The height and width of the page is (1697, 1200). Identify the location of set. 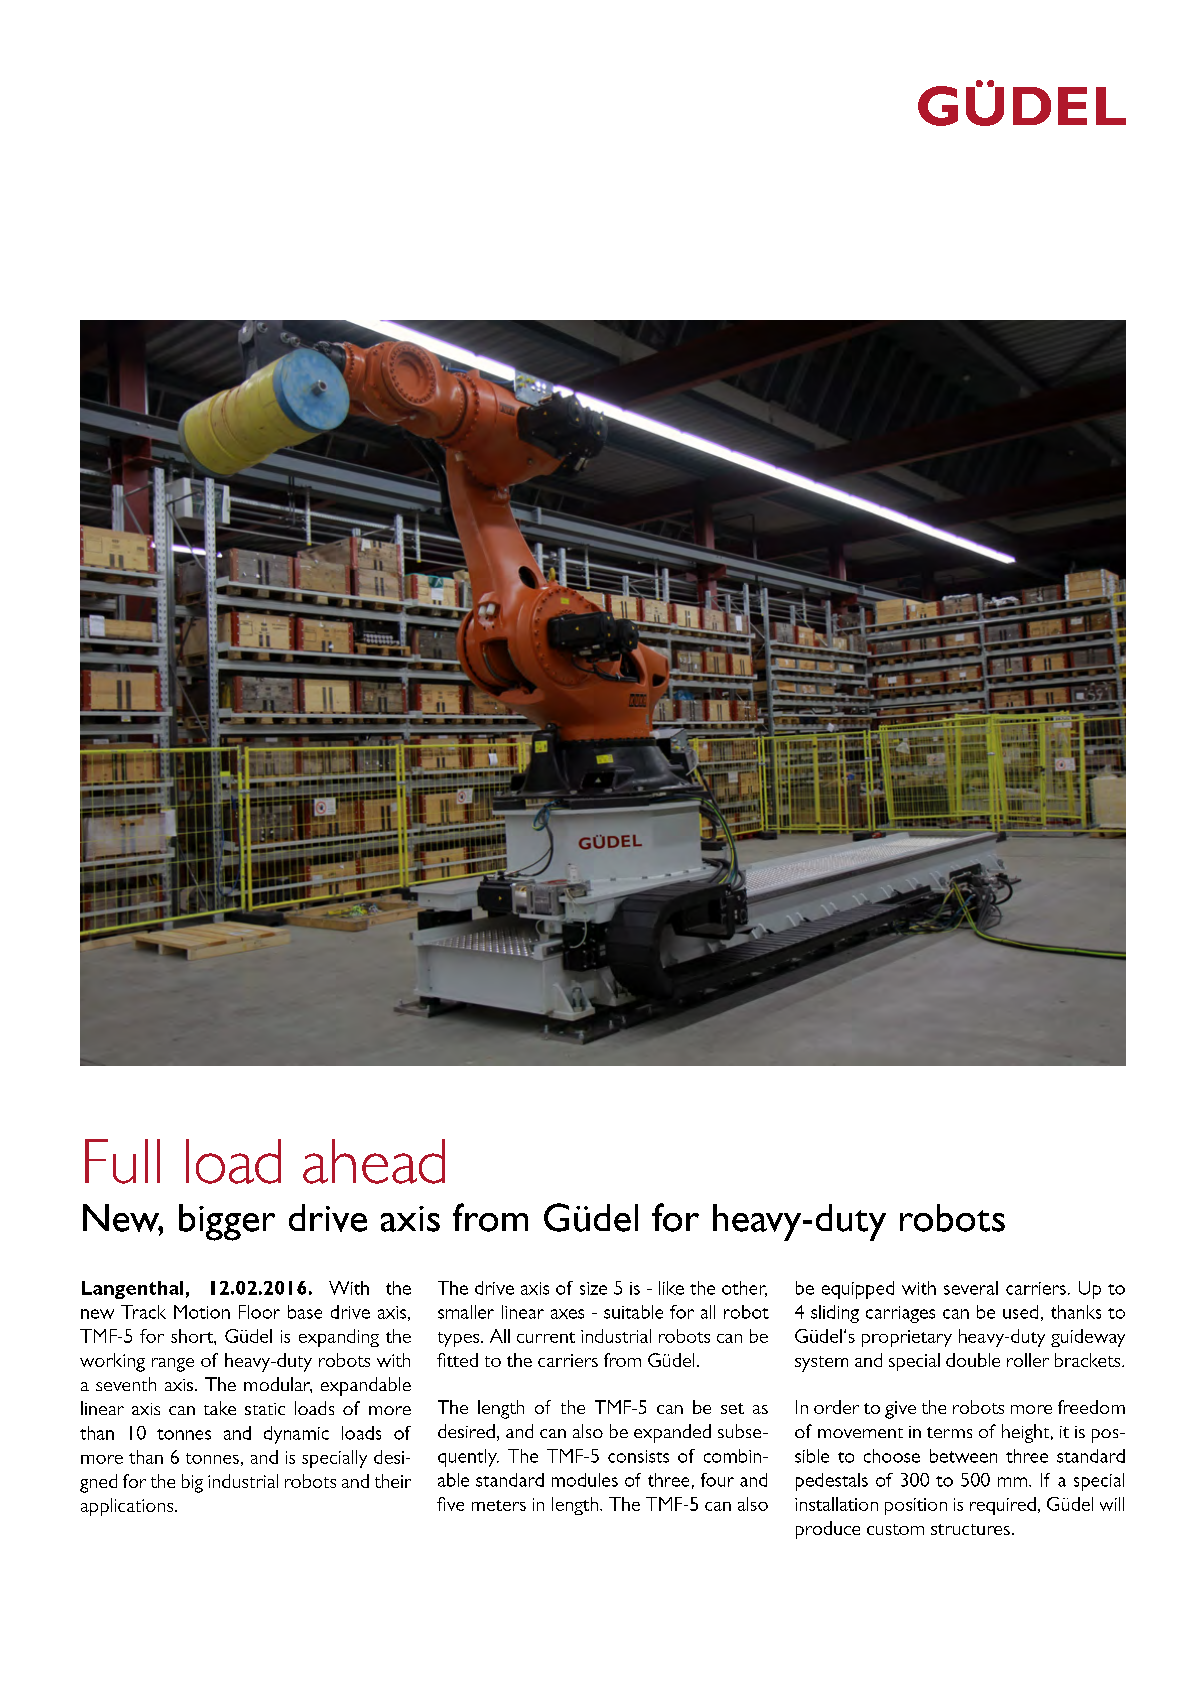
(732, 1408).
